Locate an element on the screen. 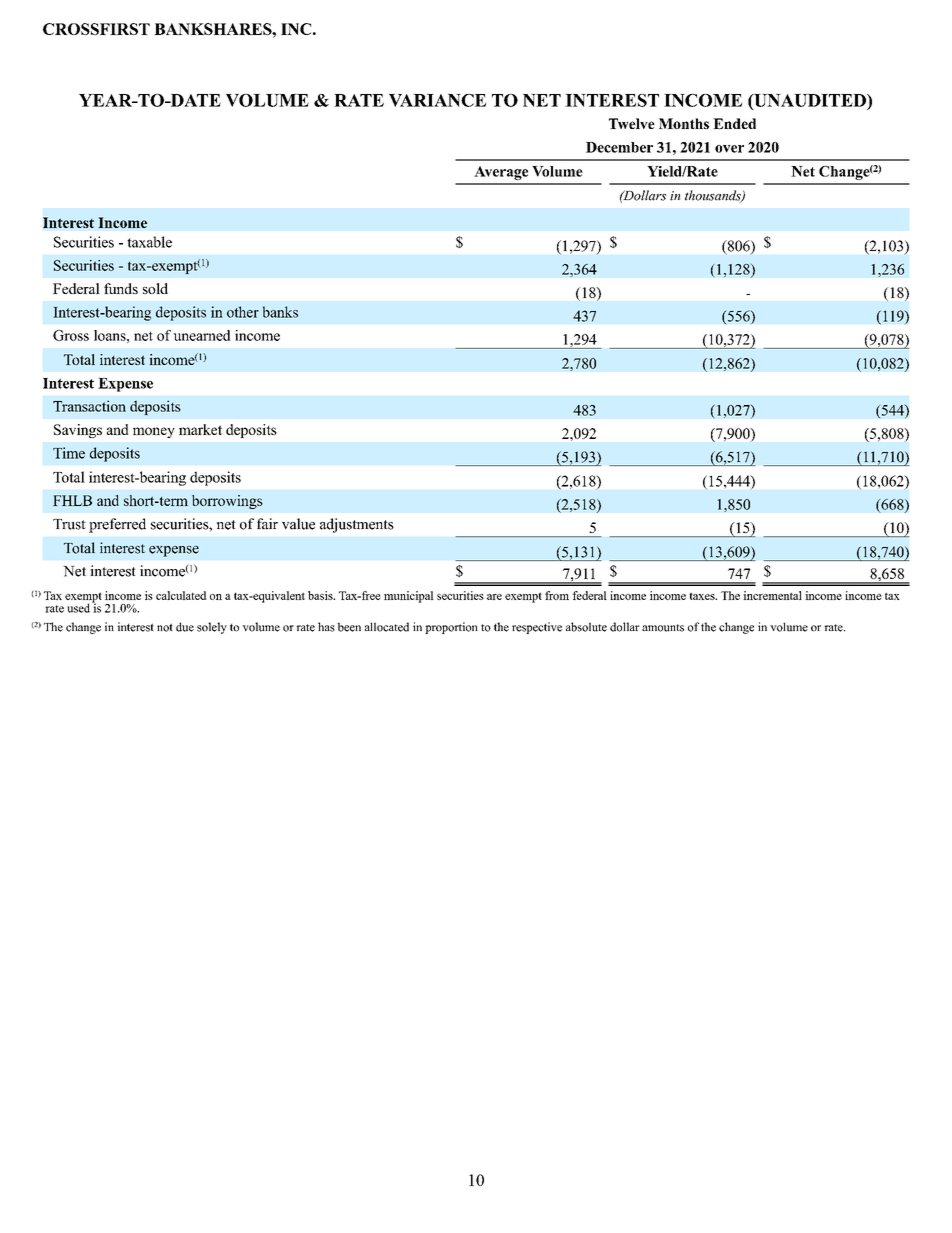 Image resolution: width=952 pixels, height=1233 pixels. thousands is located at coordinates (714, 196).
